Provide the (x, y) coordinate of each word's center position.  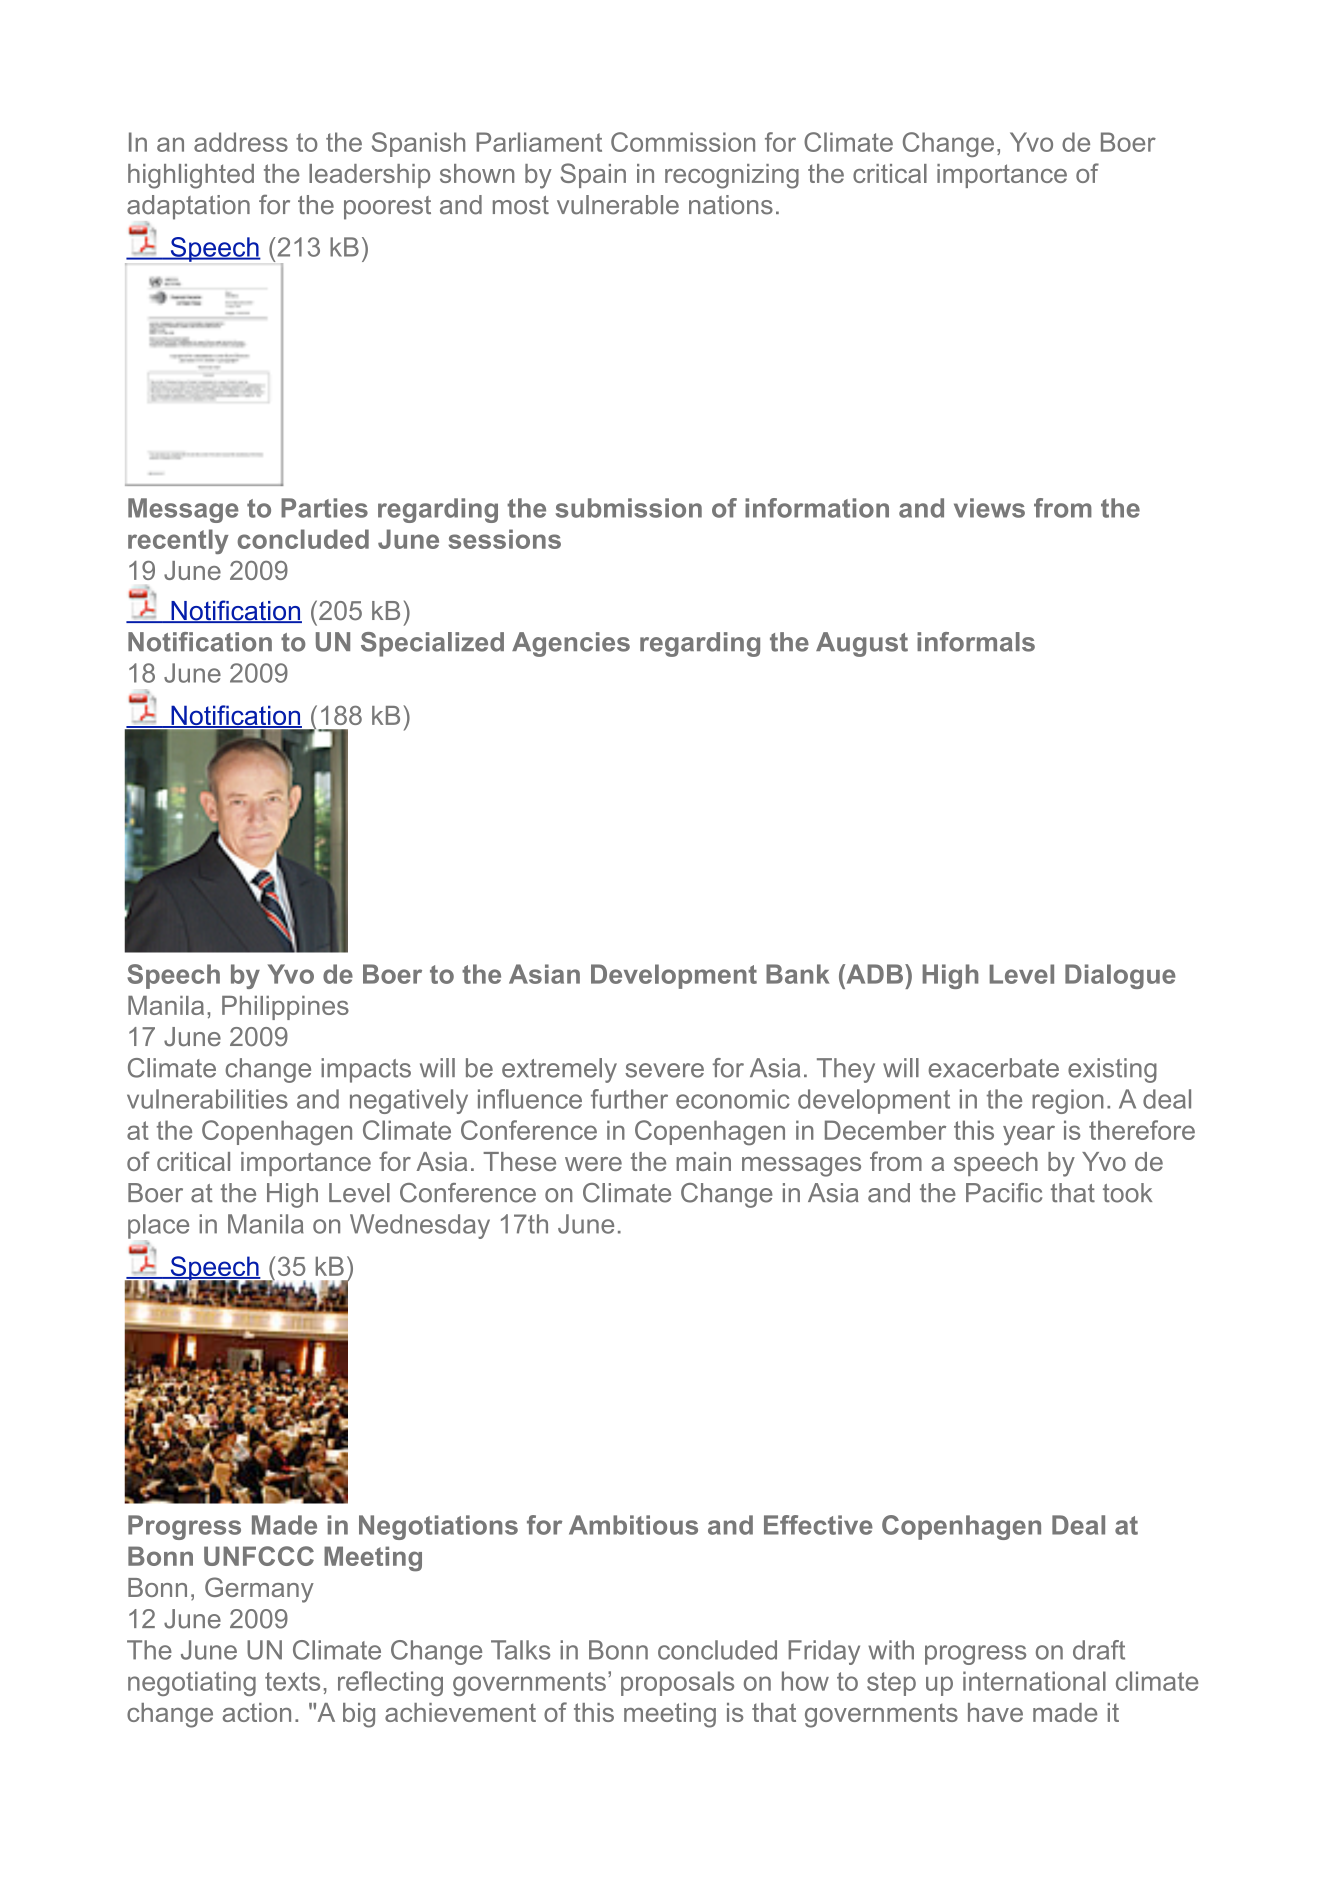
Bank (797, 974)
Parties (324, 508)
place (158, 1226)
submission (629, 508)
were (593, 1164)
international (1034, 1681)
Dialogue (1120, 976)
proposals (677, 1683)
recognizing (732, 176)
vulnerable (618, 205)
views (989, 508)
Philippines (285, 1008)
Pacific (1004, 1193)
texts (292, 1681)
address (241, 142)
